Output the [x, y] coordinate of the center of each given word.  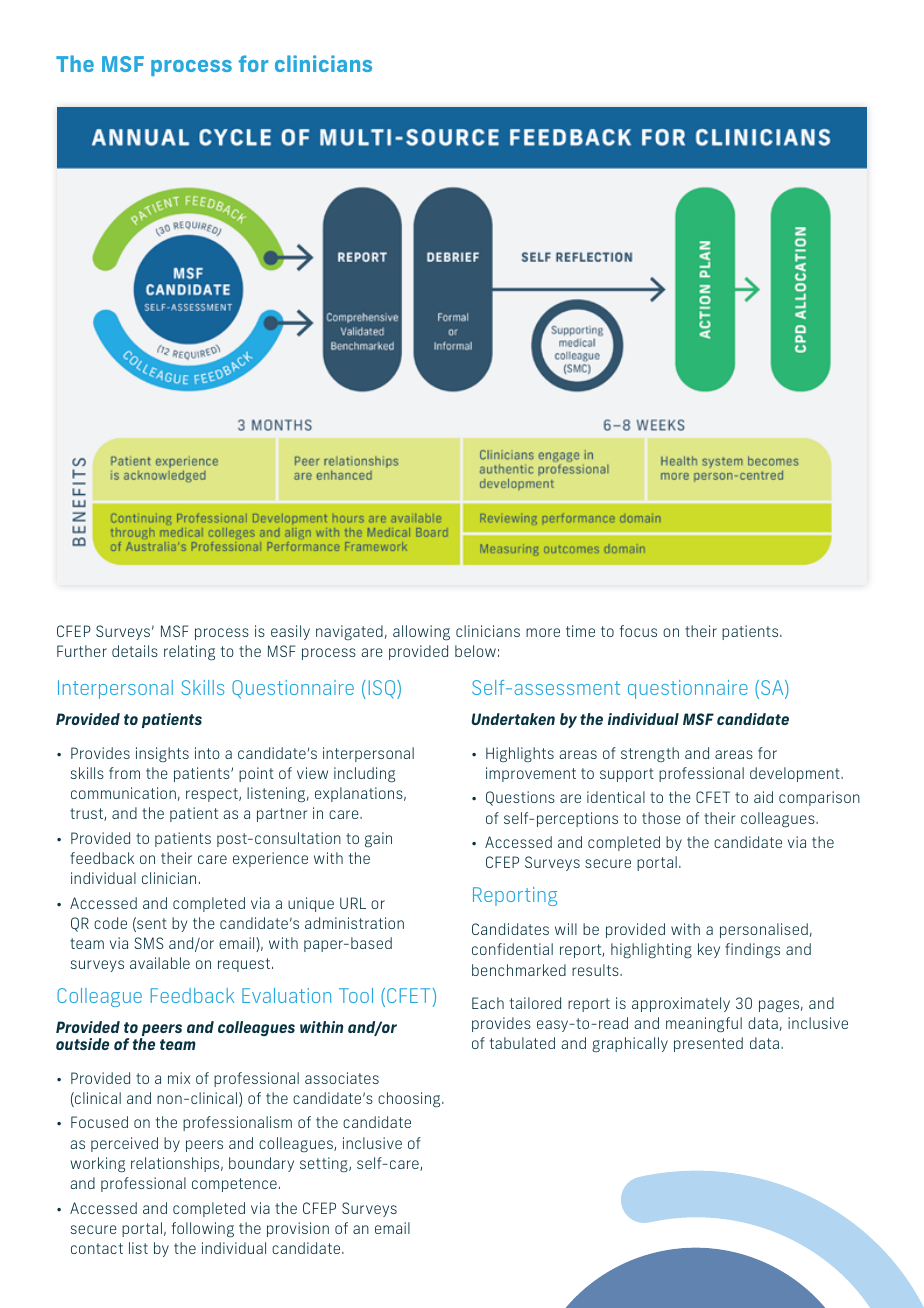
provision [298, 1229]
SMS [148, 943]
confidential [512, 949]
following [203, 1230]
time [580, 631]
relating [189, 653]
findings [752, 950]
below [475, 651]
